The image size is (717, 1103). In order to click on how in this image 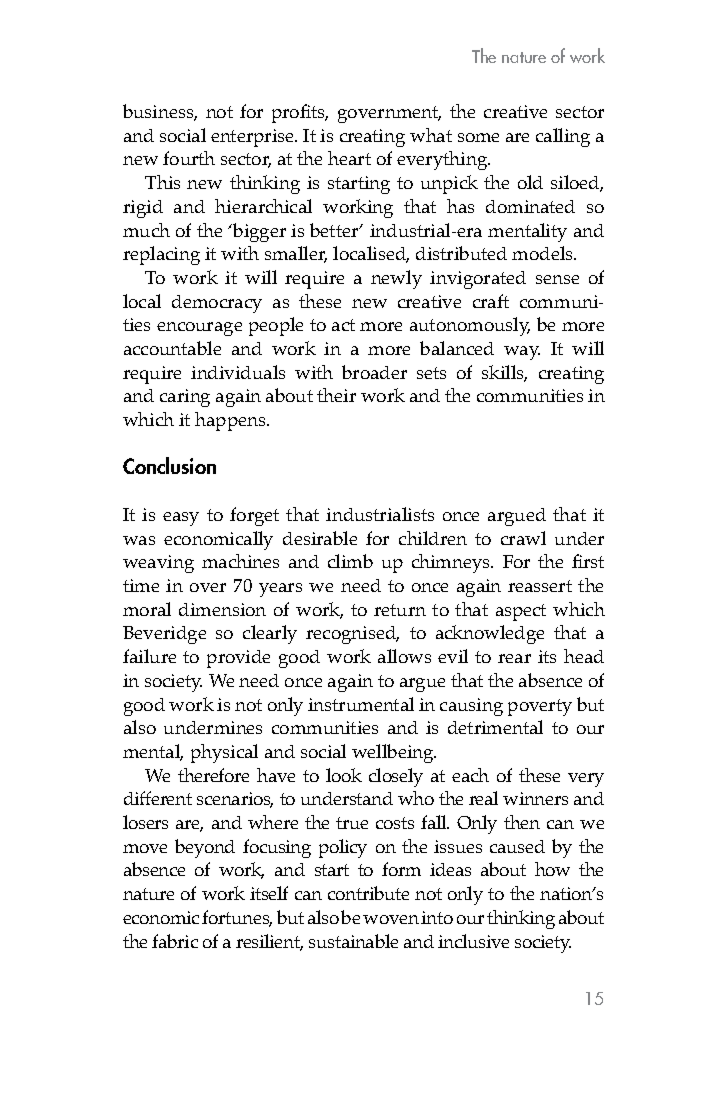, I will do `click(552, 869)`.
